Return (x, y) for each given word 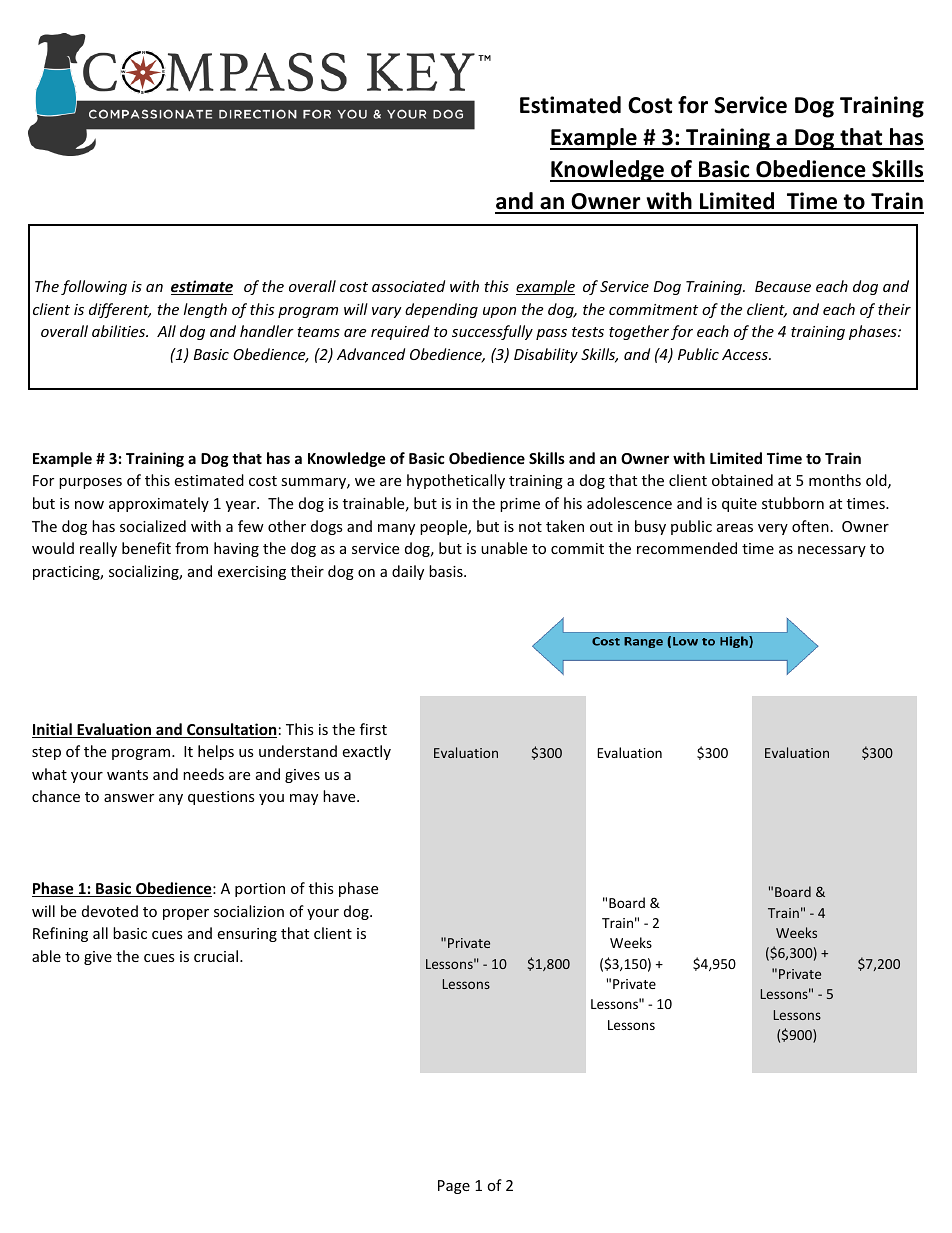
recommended (687, 548)
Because (783, 286)
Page (454, 1187)
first (373, 729)
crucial (216, 956)
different (120, 310)
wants (127, 775)
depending (441, 310)
